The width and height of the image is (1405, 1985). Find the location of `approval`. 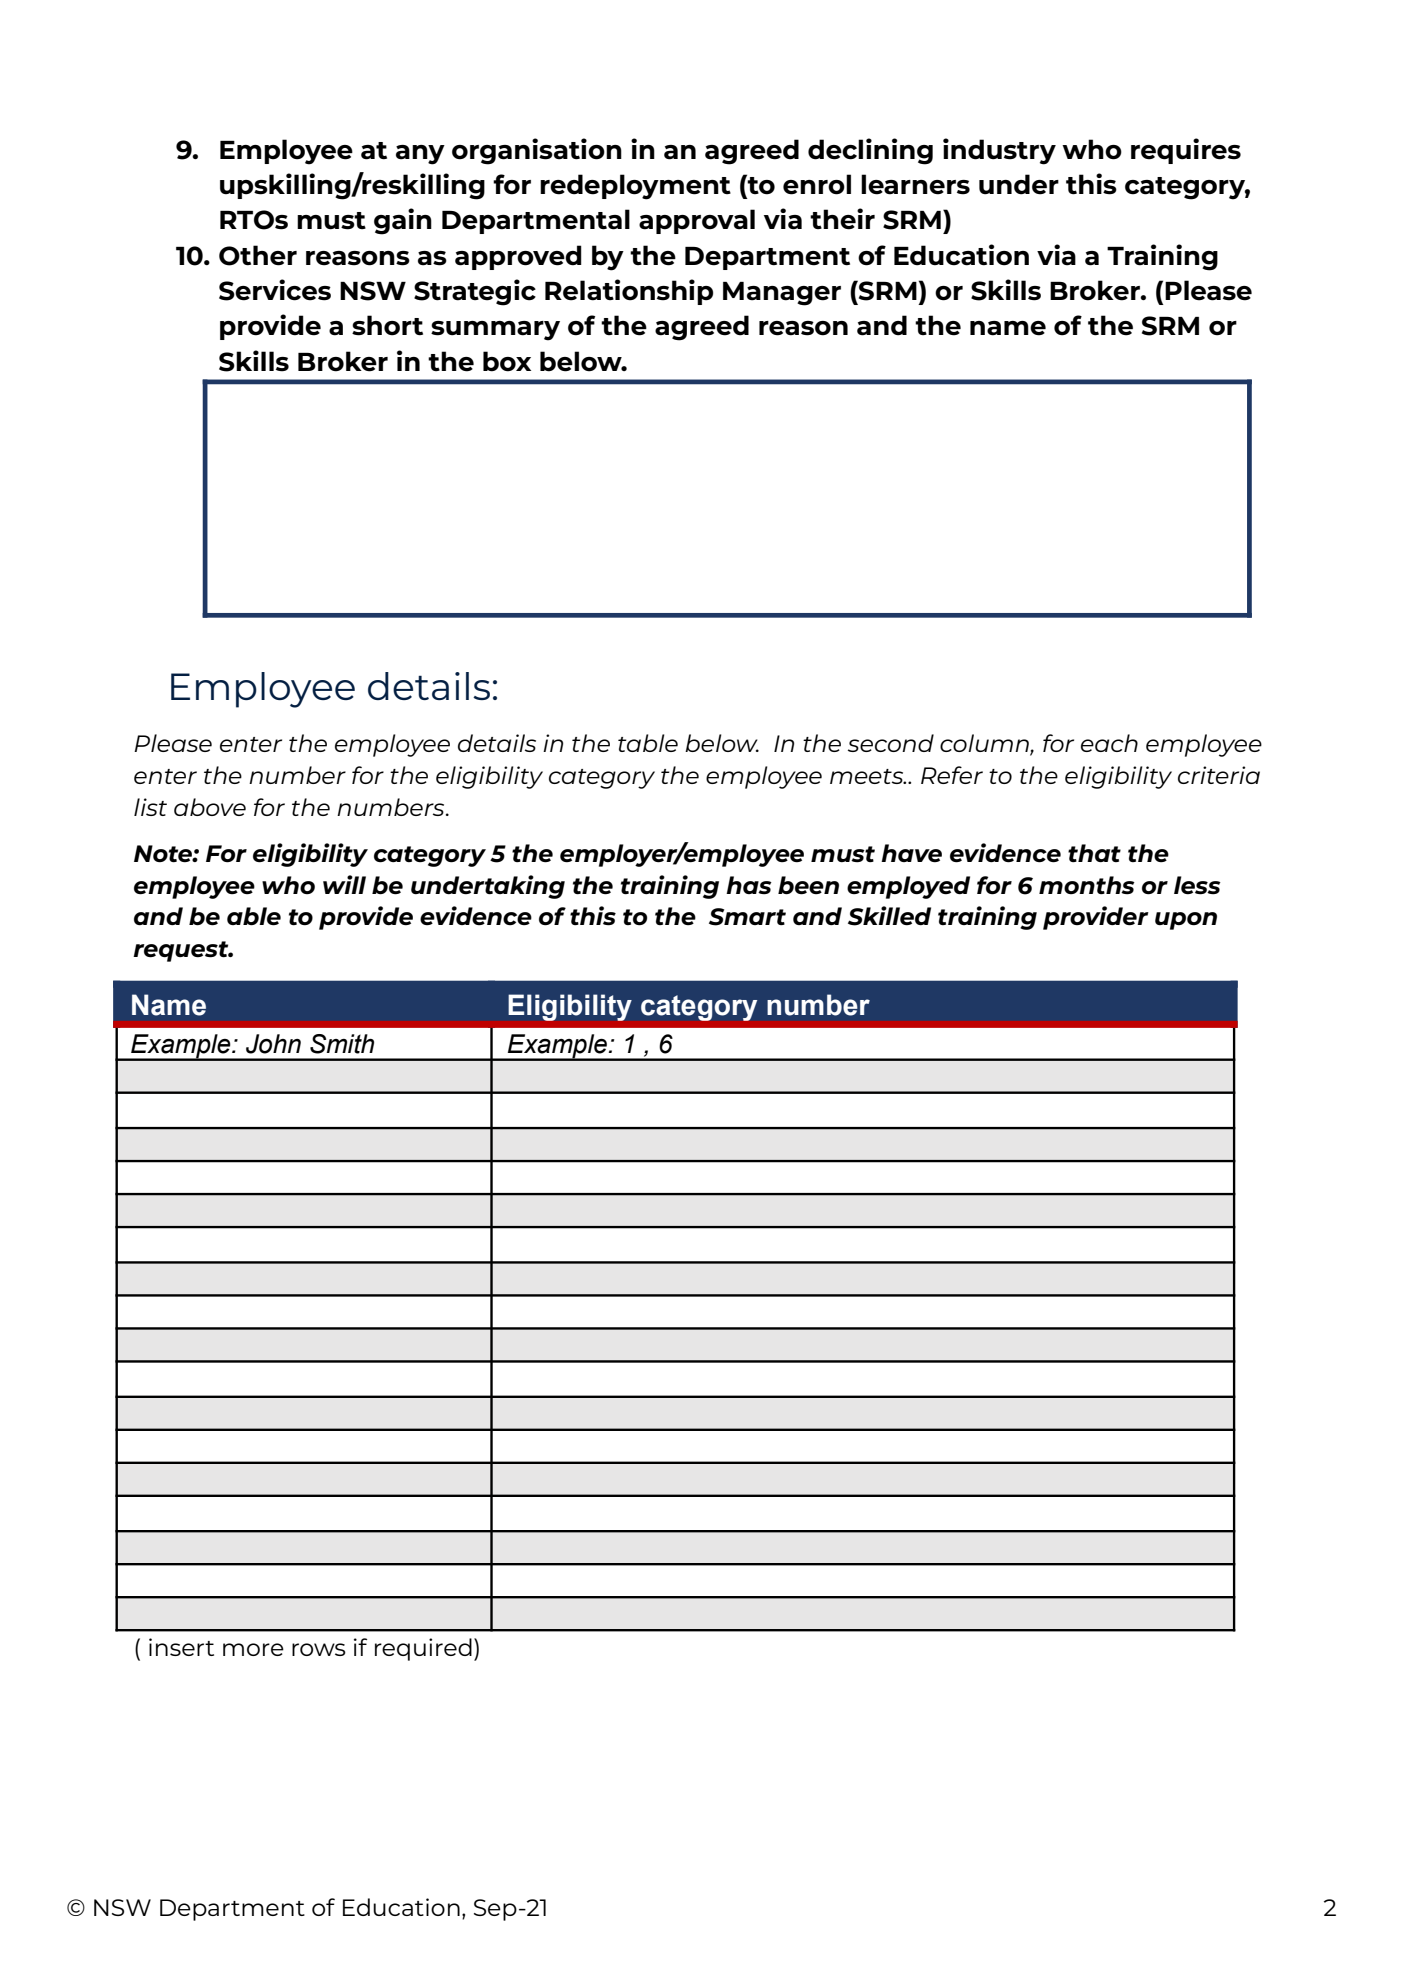

approval is located at coordinates (697, 221).
